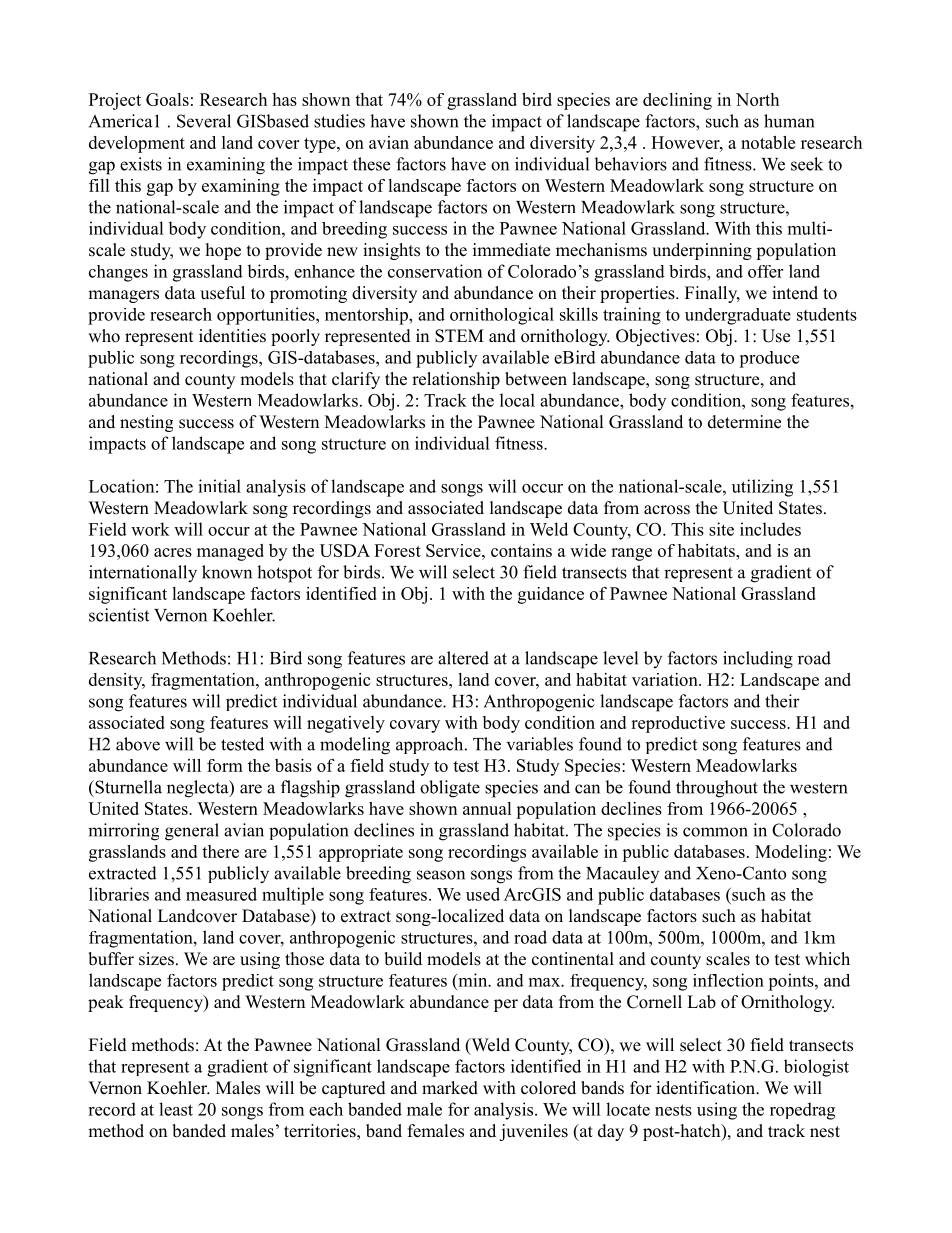  What do you see at coordinates (768, 142) in the document?
I see `notable` at bounding box center [768, 142].
